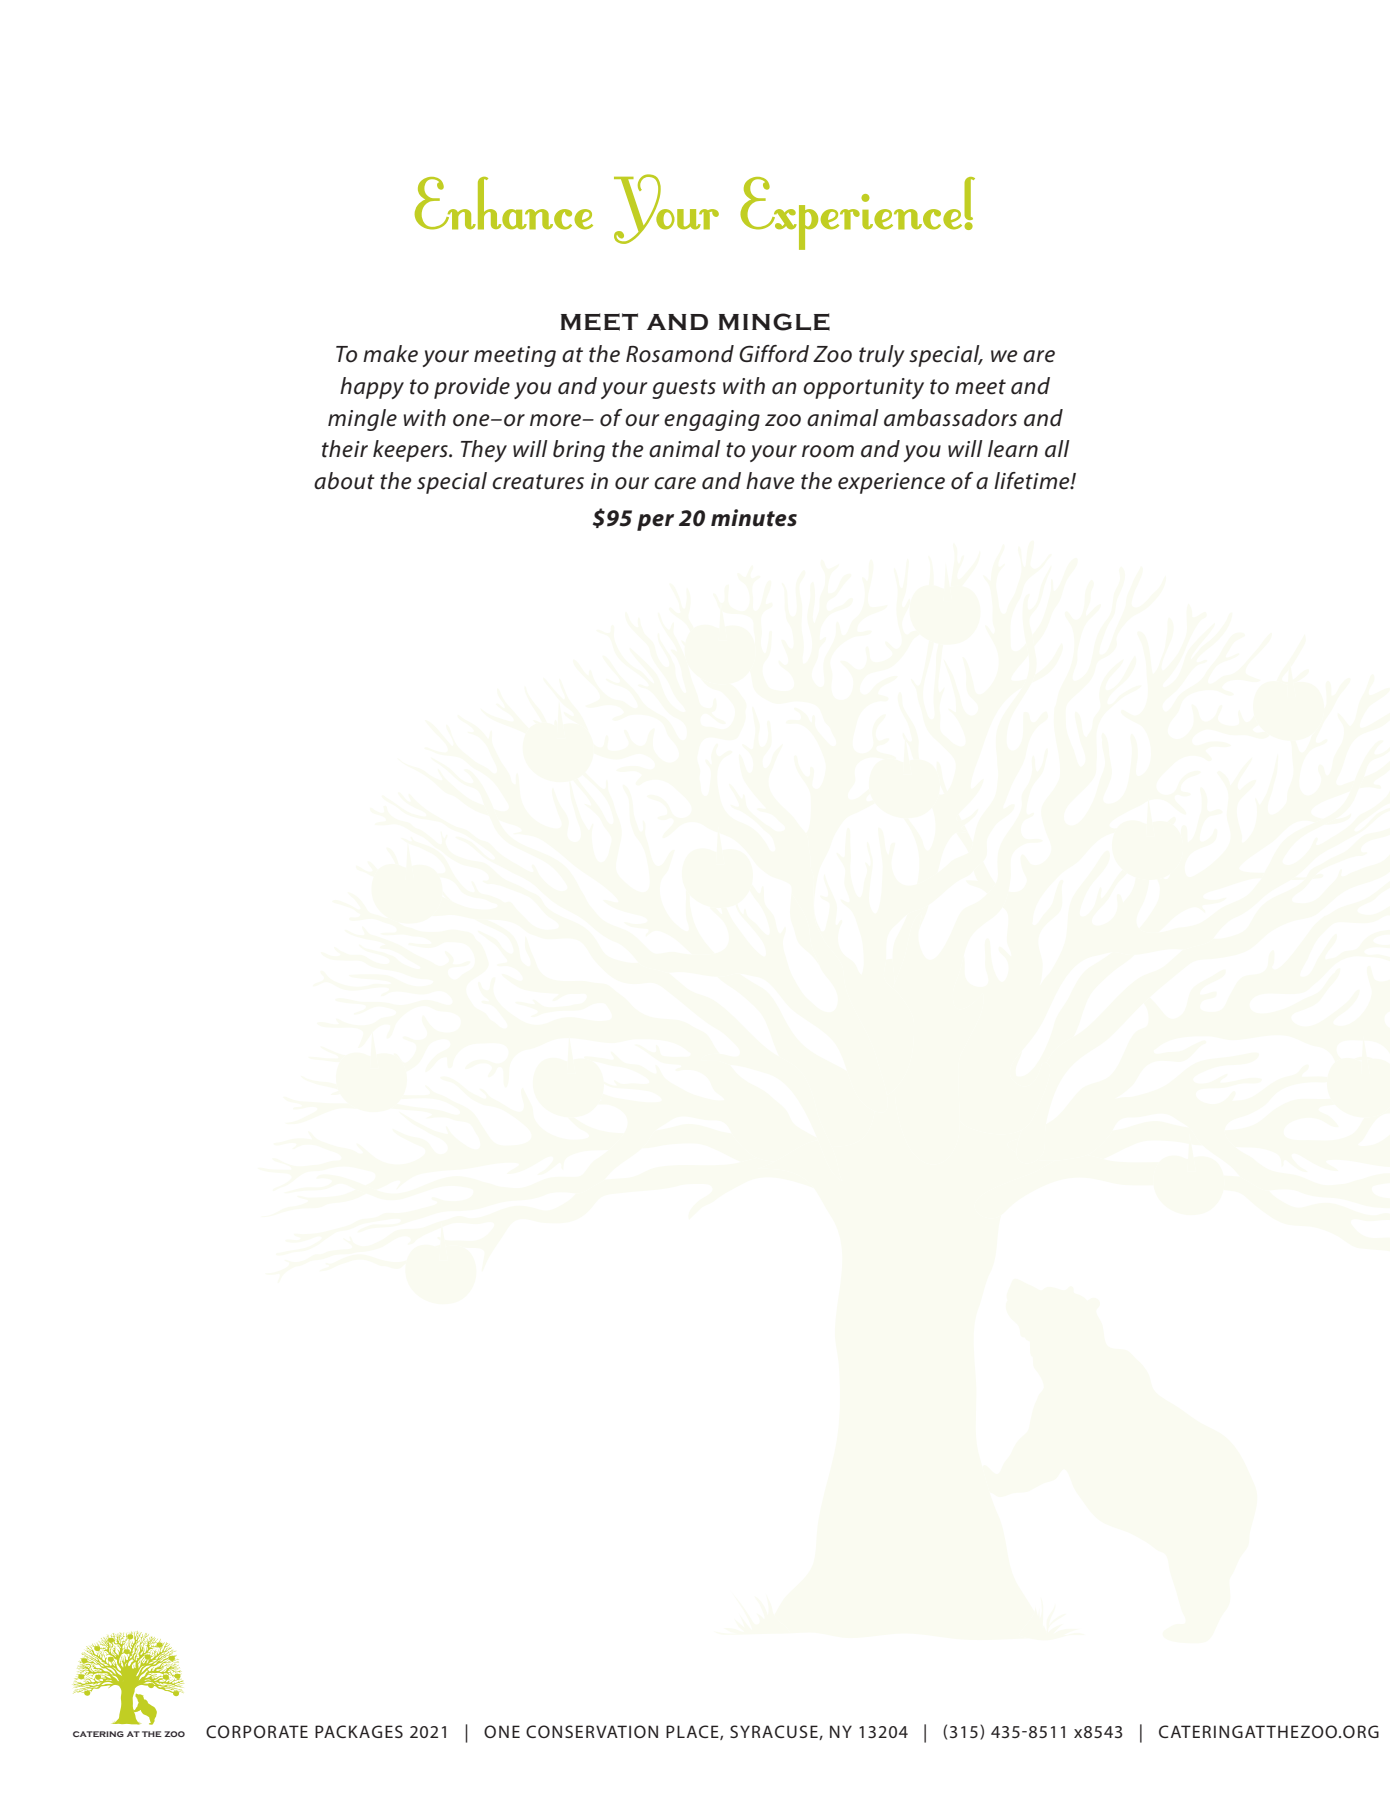 This image has height=1799, width=1390. I want to click on CORPORATE, so click(257, 1731).
